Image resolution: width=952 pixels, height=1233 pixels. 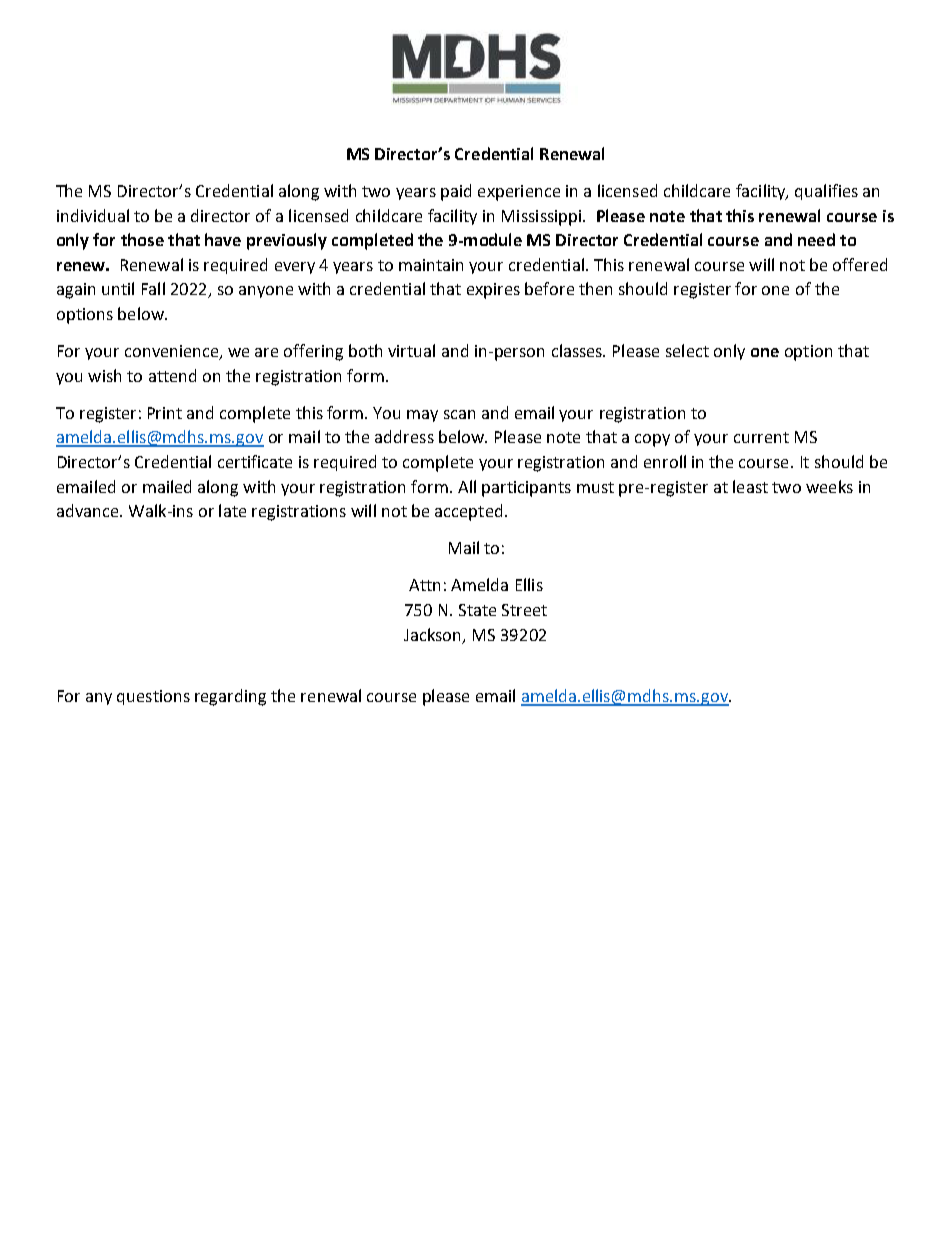 I want to click on individual, so click(x=93, y=215).
